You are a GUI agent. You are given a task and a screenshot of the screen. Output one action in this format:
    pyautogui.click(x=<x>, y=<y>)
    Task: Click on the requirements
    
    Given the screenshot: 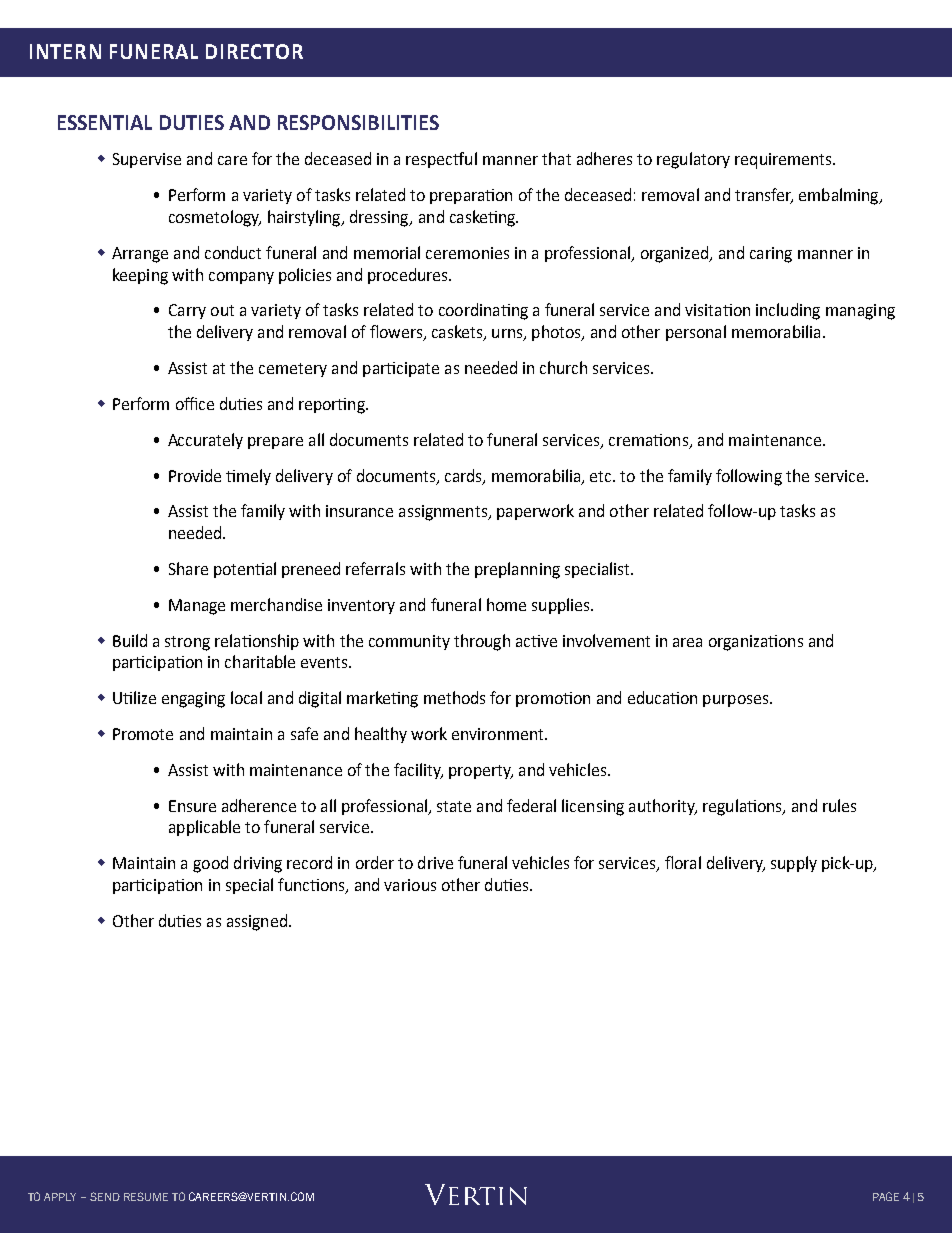 What is the action you would take?
    pyautogui.click(x=784, y=161)
